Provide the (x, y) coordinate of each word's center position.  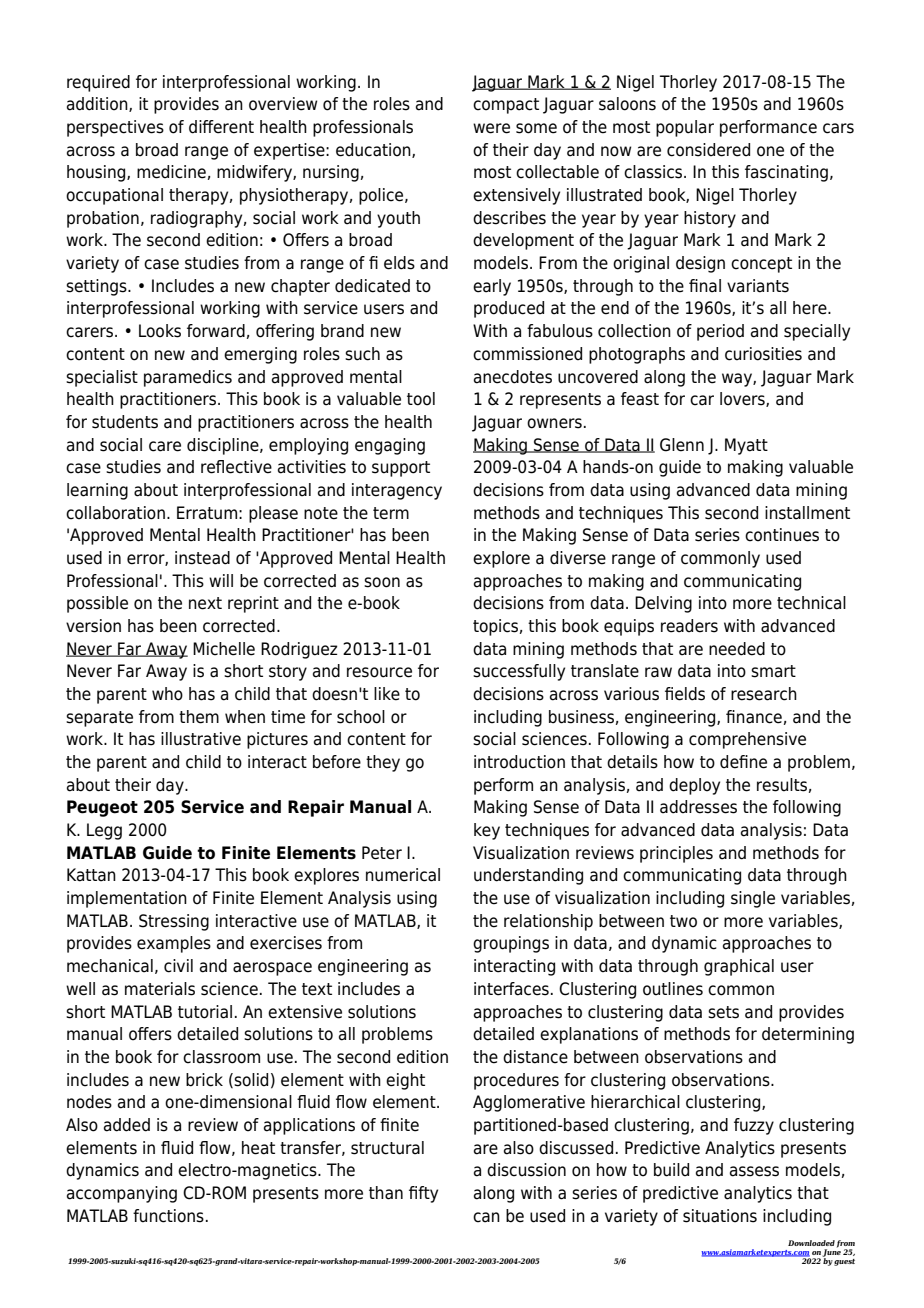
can (486, 1217)
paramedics (188, 378)
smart (773, 671)
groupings (511, 944)
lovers (743, 399)
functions (168, 1216)
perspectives (115, 128)
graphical (739, 967)
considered (708, 150)
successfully (519, 672)
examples (174, 944)
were (491, 128)
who (167, 694)
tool (421, 399)
